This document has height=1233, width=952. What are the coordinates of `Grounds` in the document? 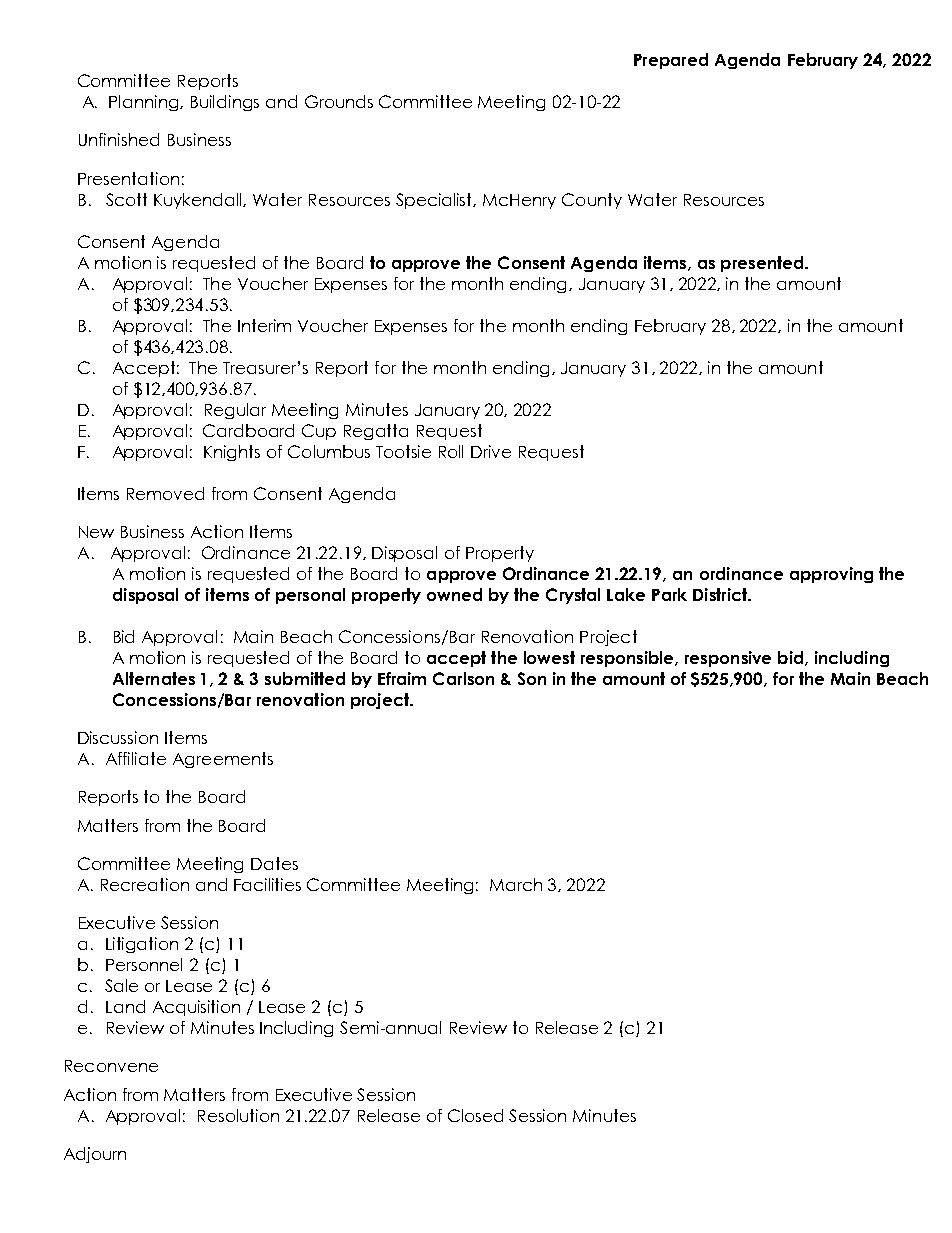 It's located at (339, 101).
